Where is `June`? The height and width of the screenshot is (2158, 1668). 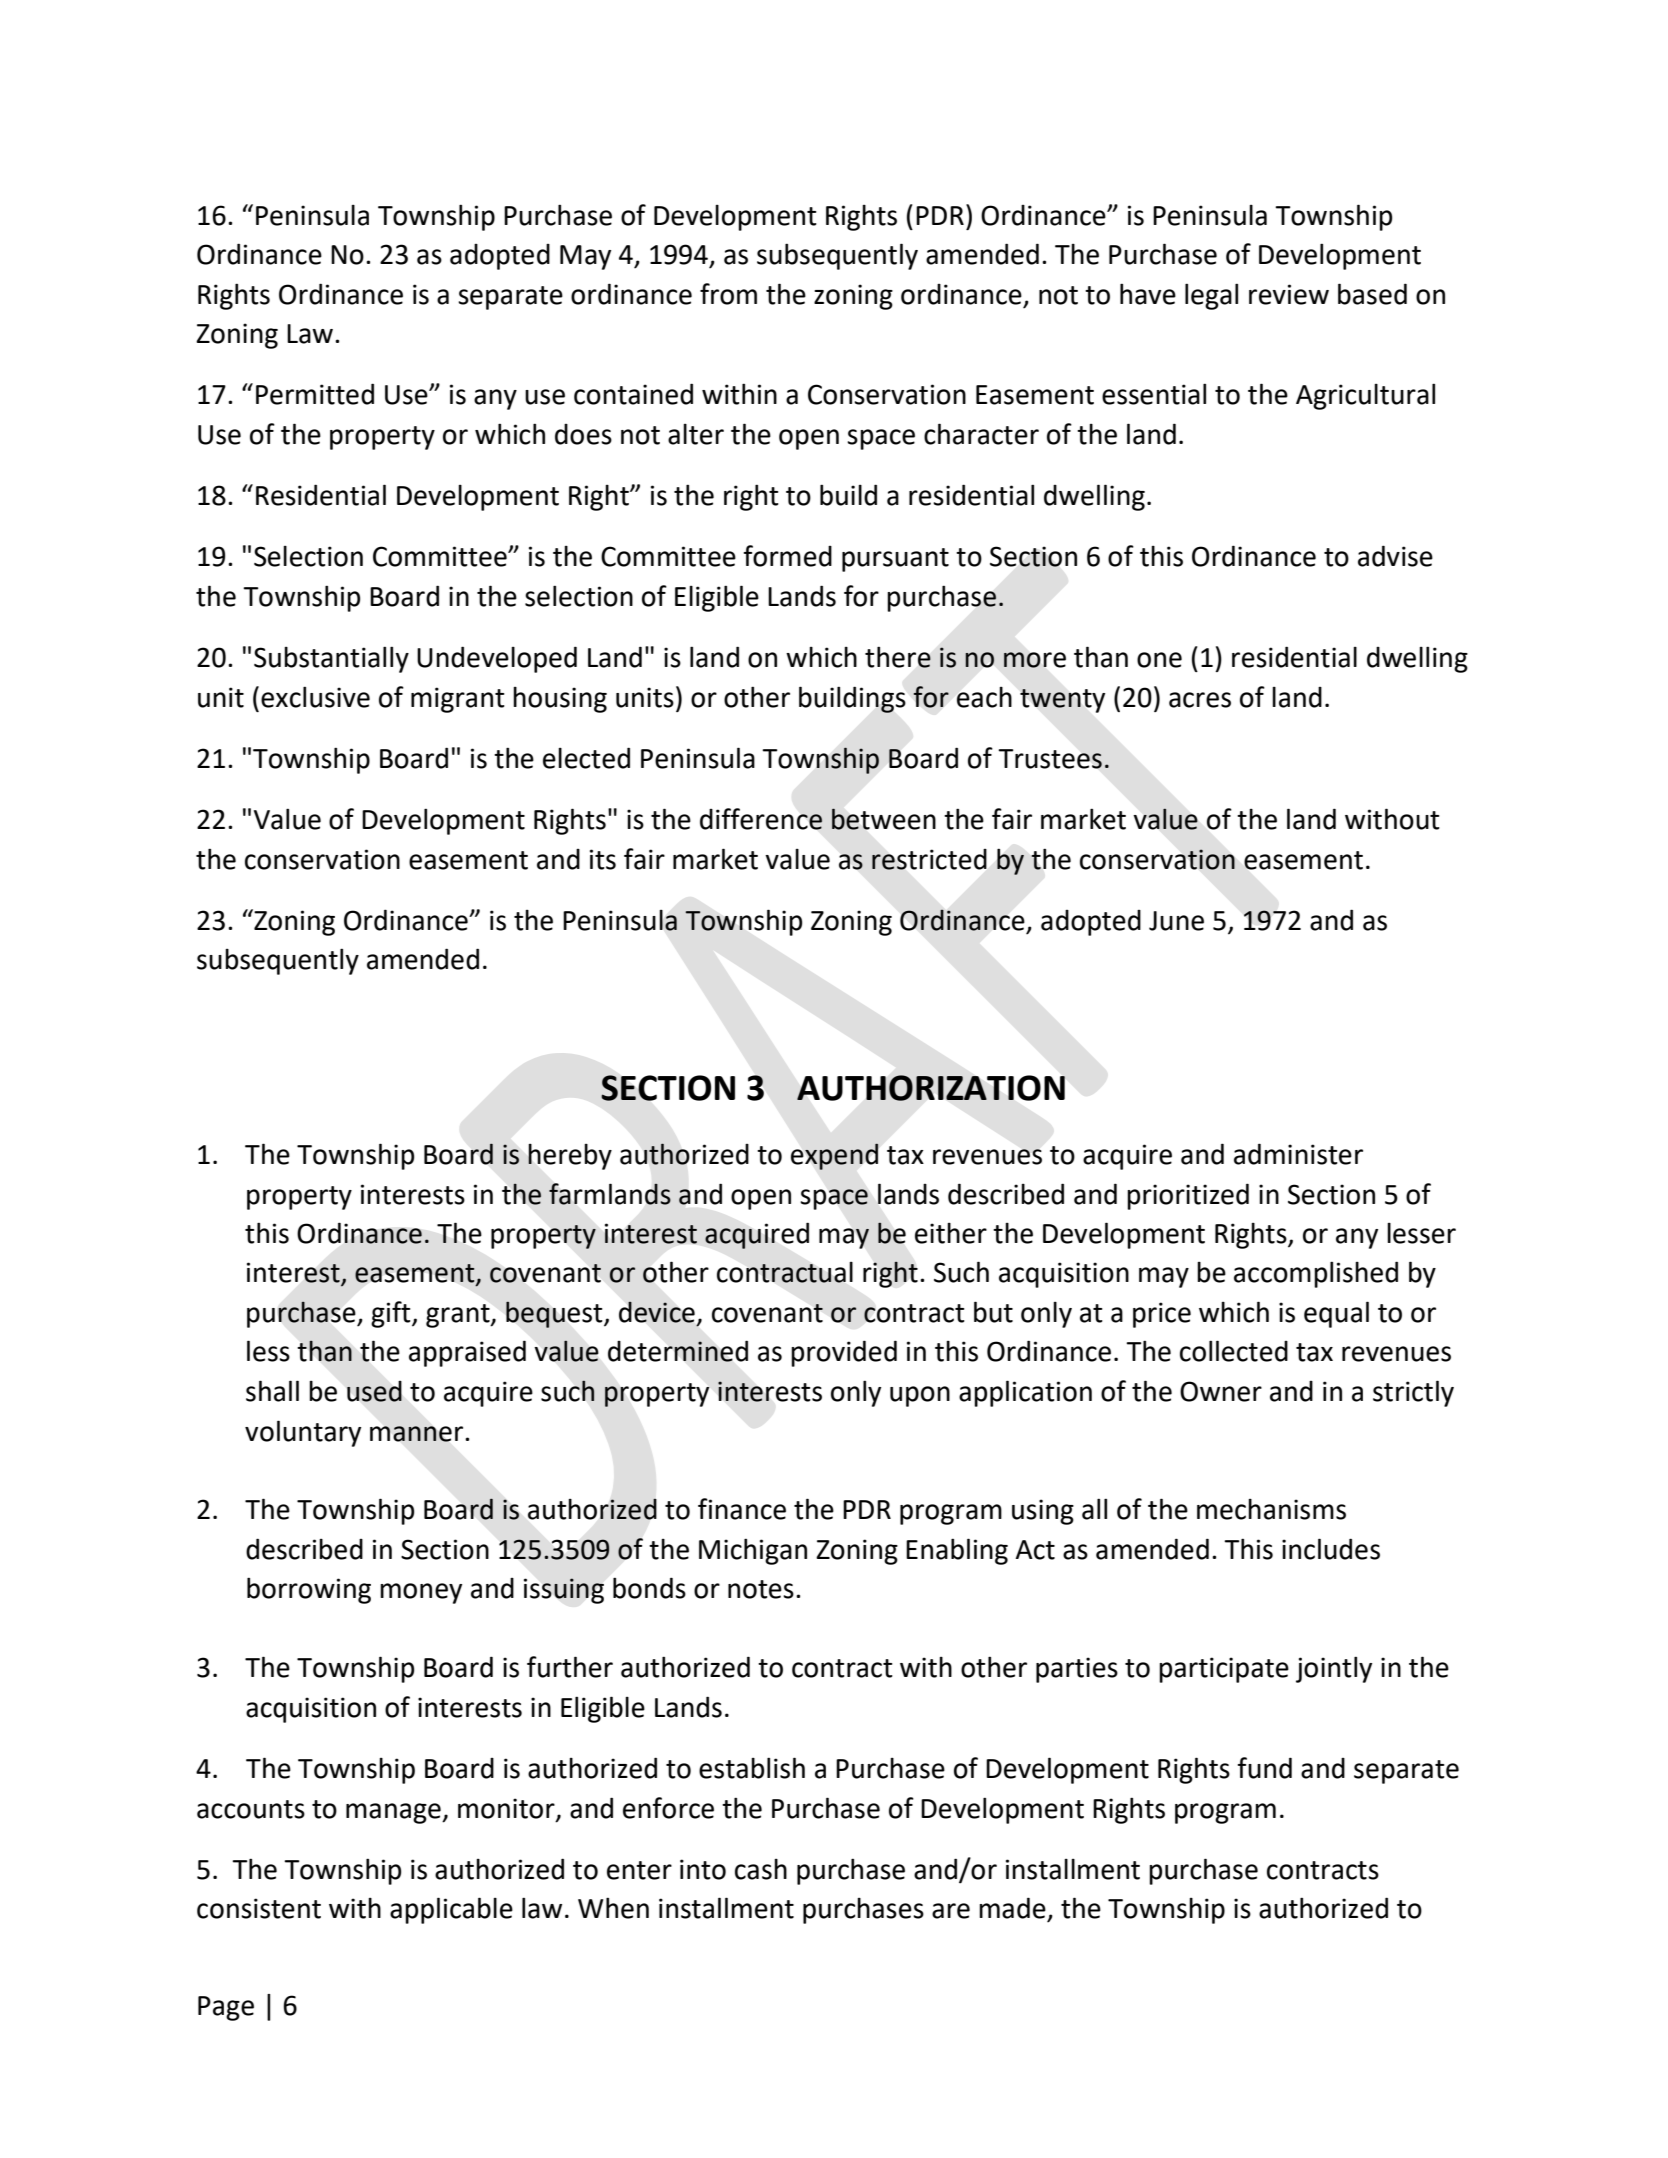
June is located at coordinates (1176, 921).
